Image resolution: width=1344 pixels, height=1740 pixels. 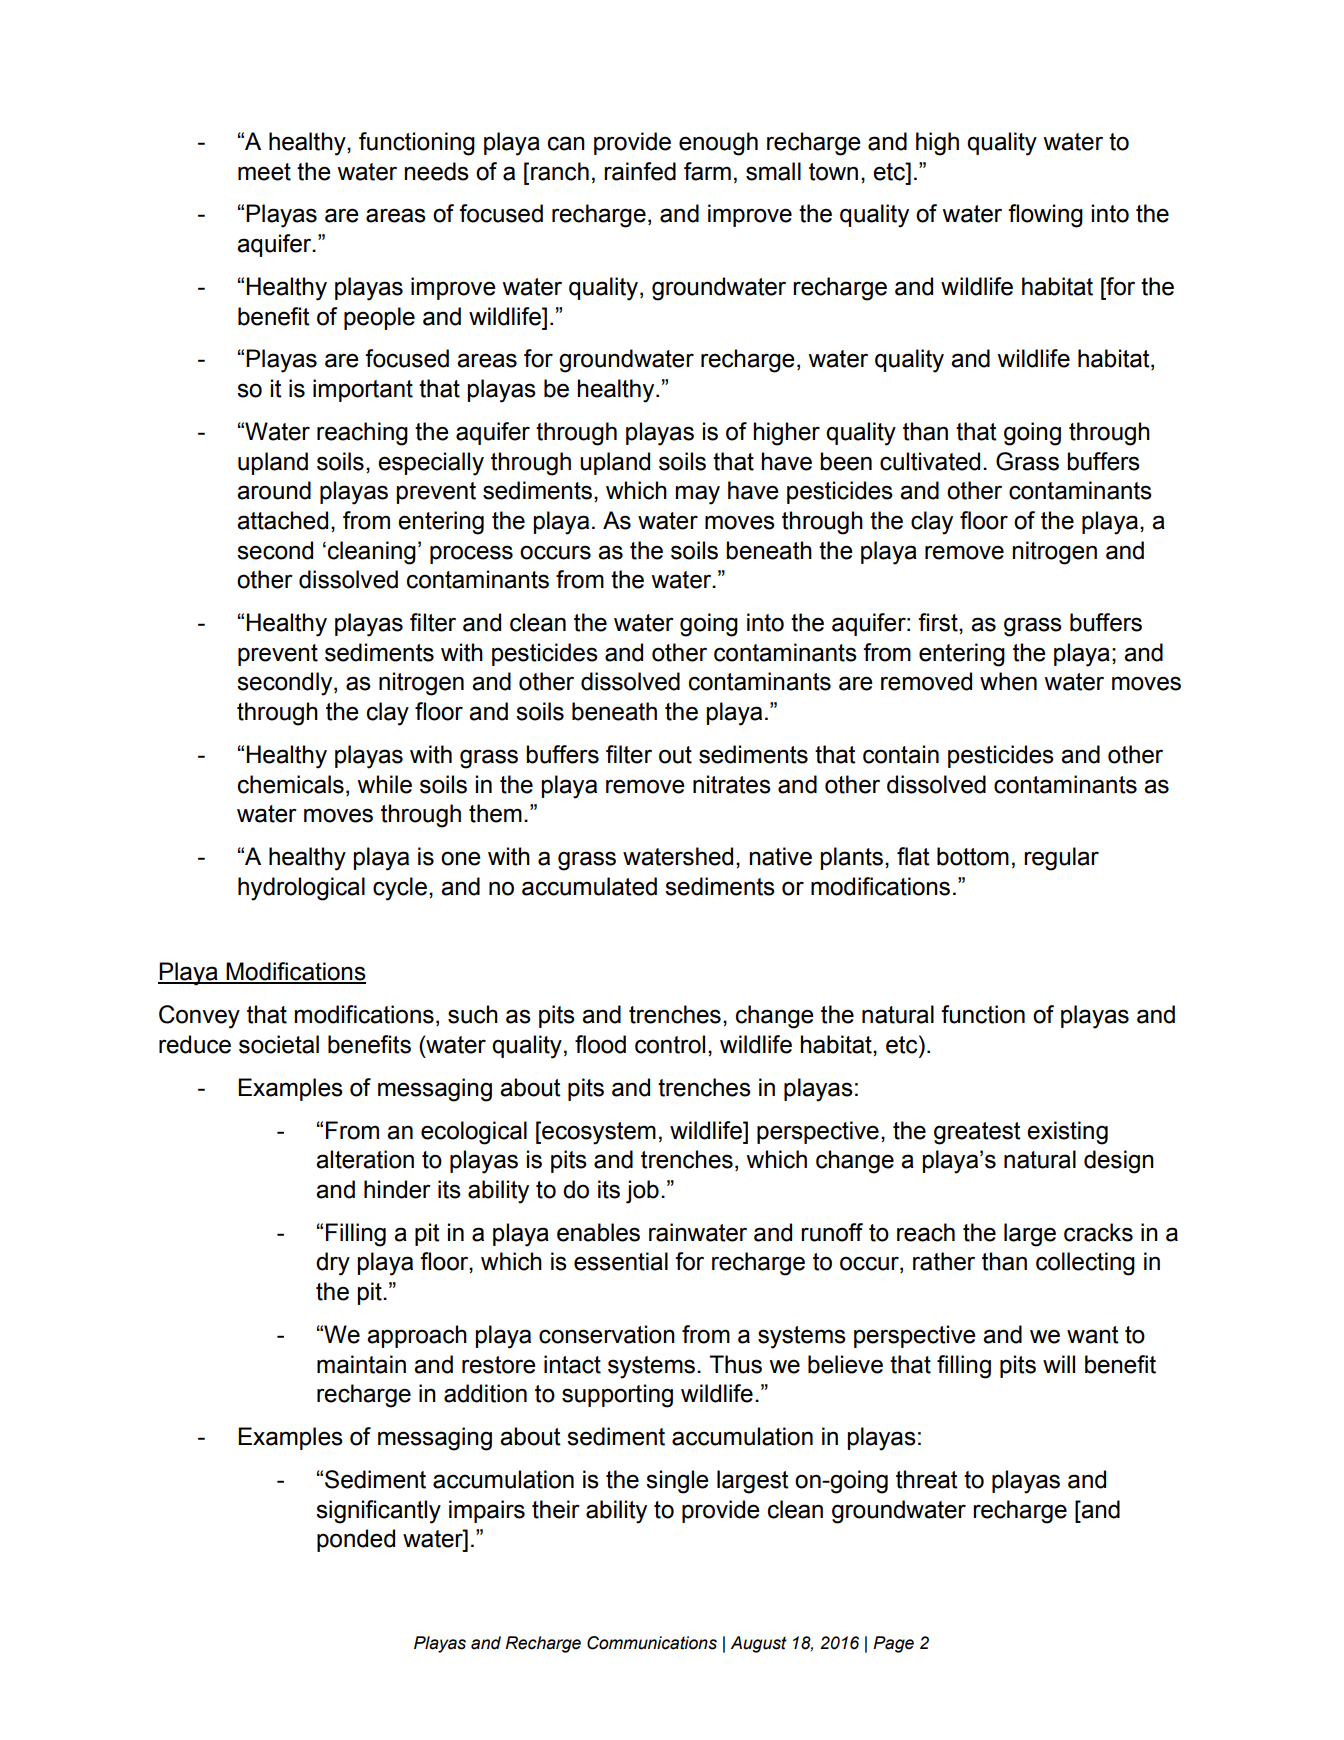 I want to click on accumulated, so click(x=589, y=886).
